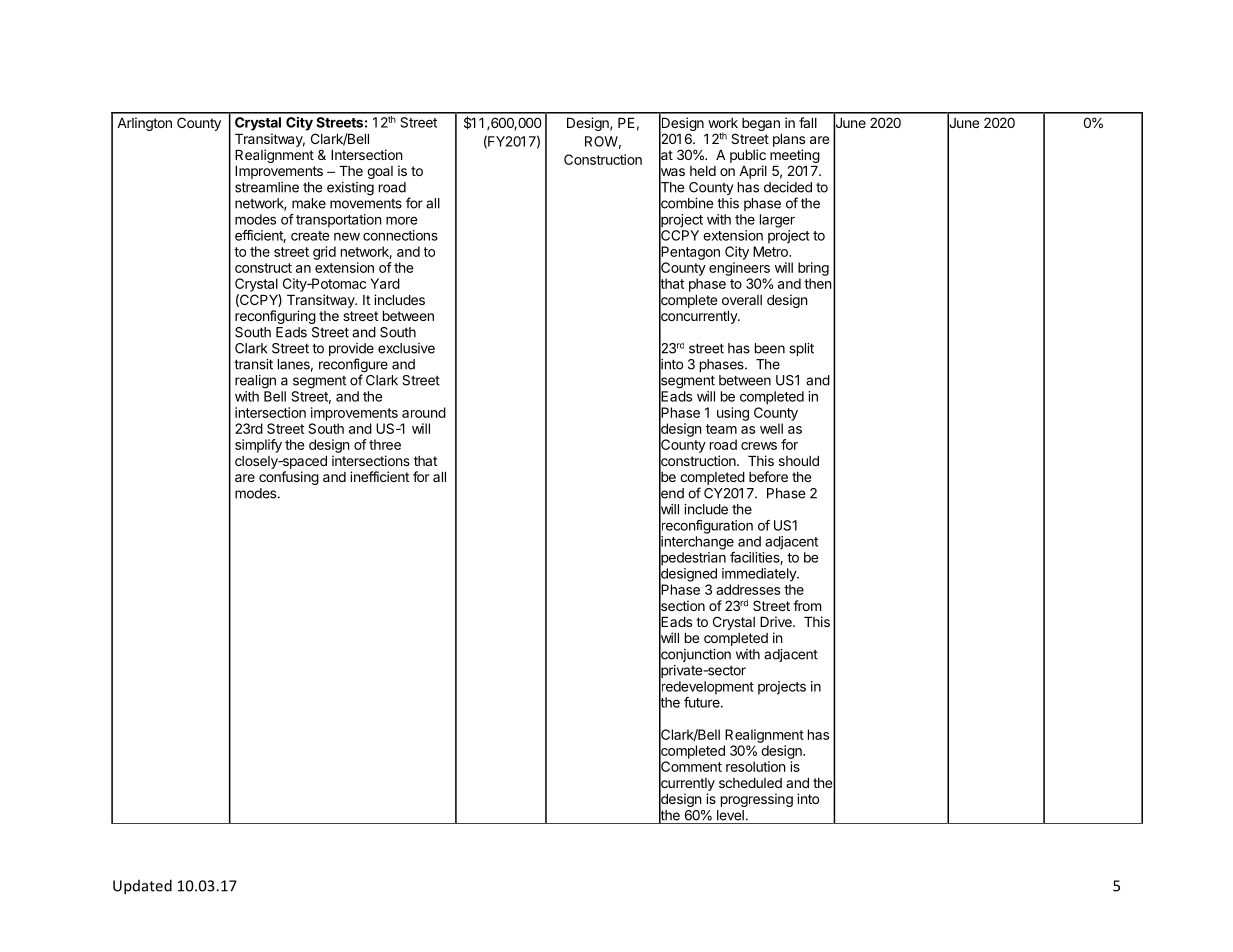 The width and height of the page is (1233, 952). Describe the element at coordinates (703, 702) in the page. I see `future` at that location.
